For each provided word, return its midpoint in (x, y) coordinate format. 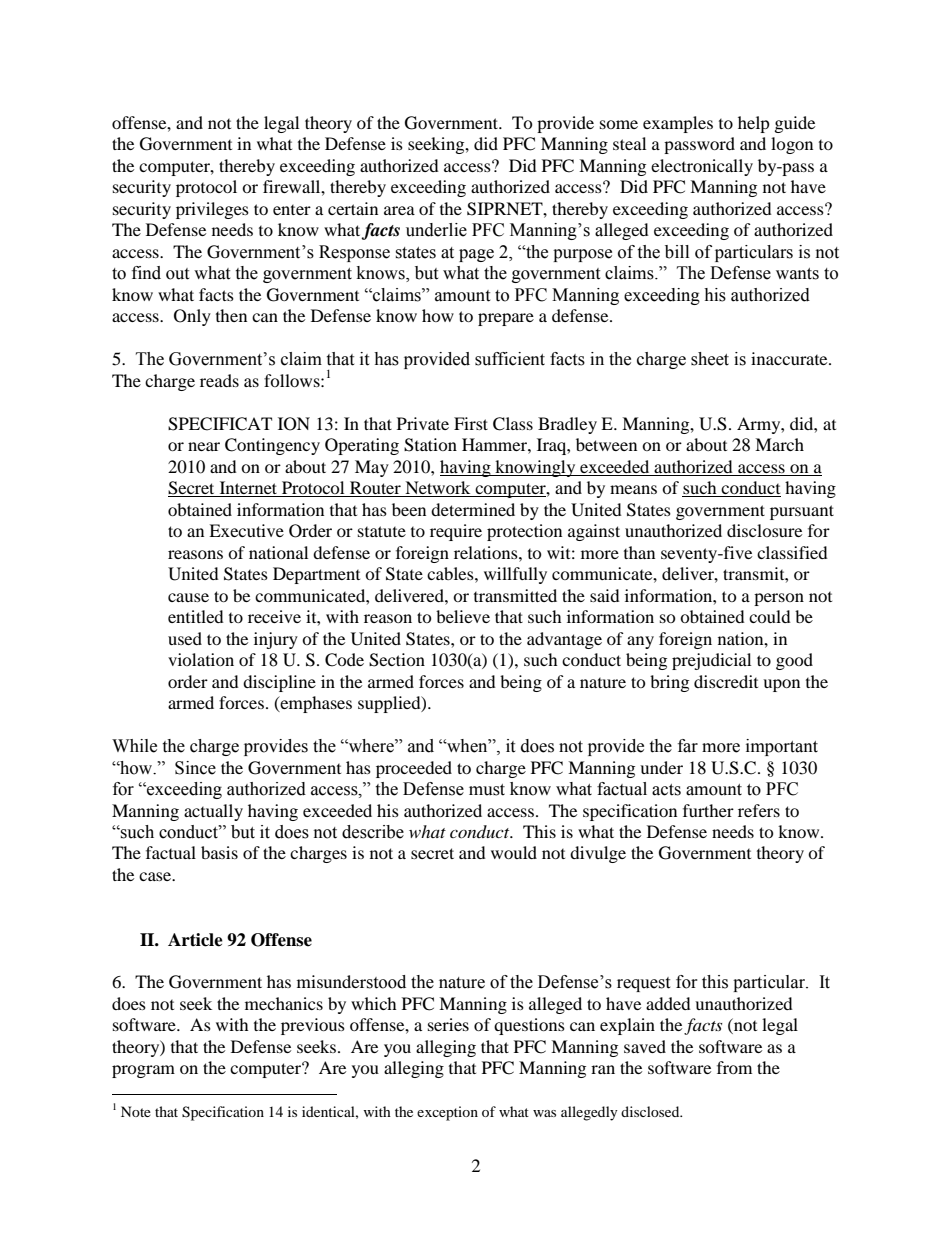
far (688, 746)
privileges (212, 210)
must (487, 790)
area (399, 210)
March (779, 444)
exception (447, 1113)
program (143, 1071)
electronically (702, 167)
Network (438, 489)
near (204, 446)
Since (195, 768)
